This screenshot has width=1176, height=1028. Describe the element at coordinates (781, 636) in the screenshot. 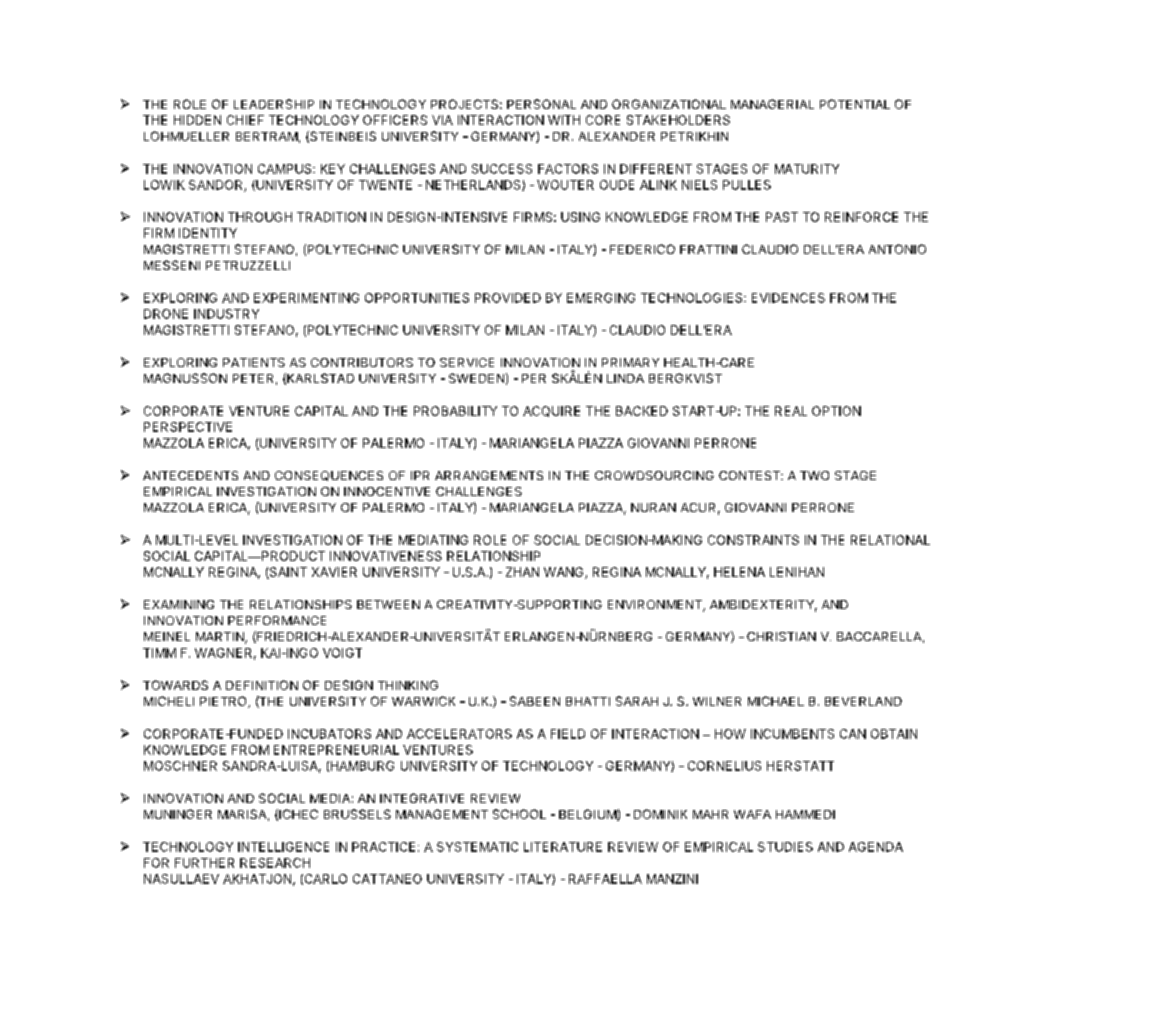

I see `CHRISTIAN` at that location.
